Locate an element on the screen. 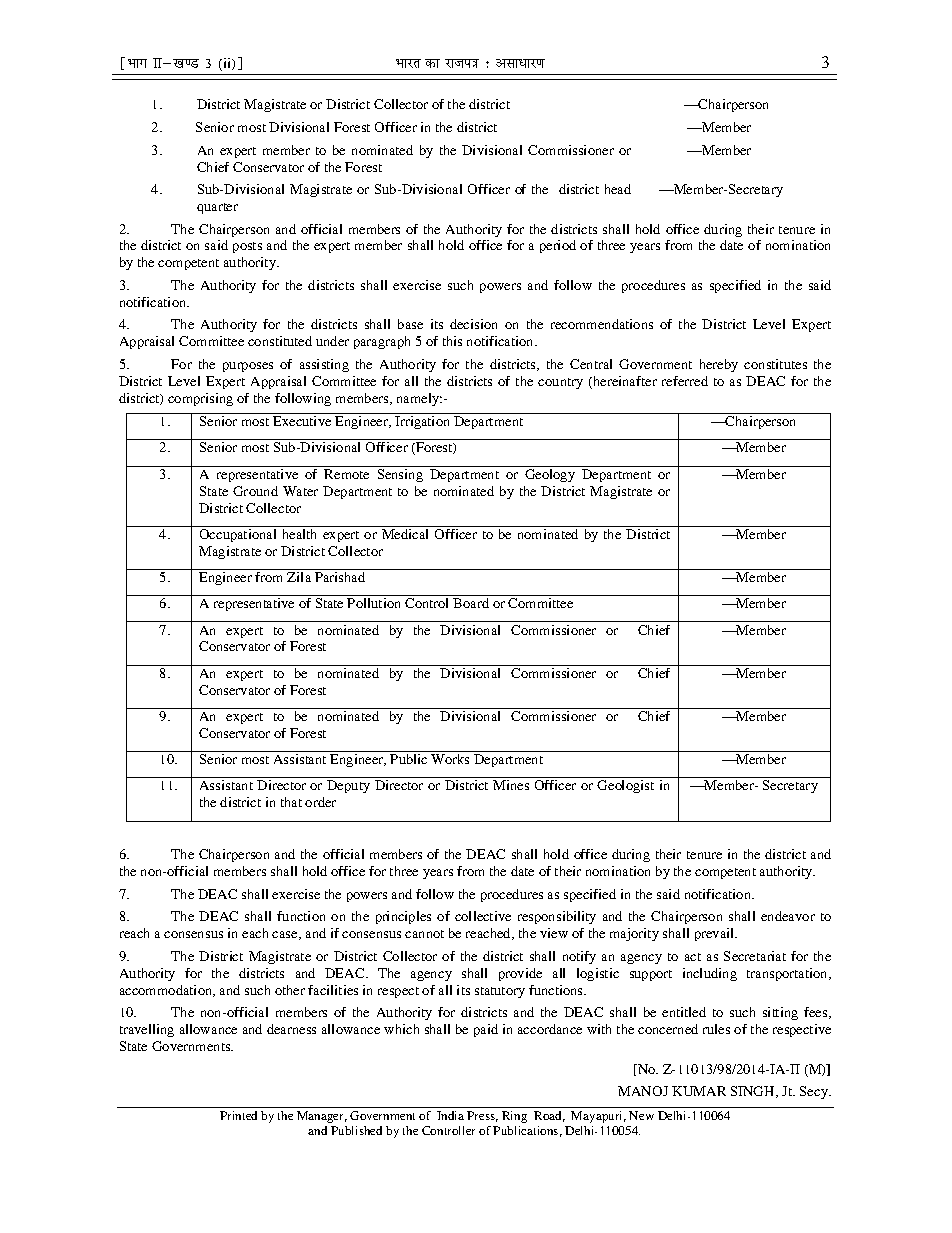 Image resolution: width=952 pixels, height=1233 pixels. Medical is located at coordinates (405, 534).
